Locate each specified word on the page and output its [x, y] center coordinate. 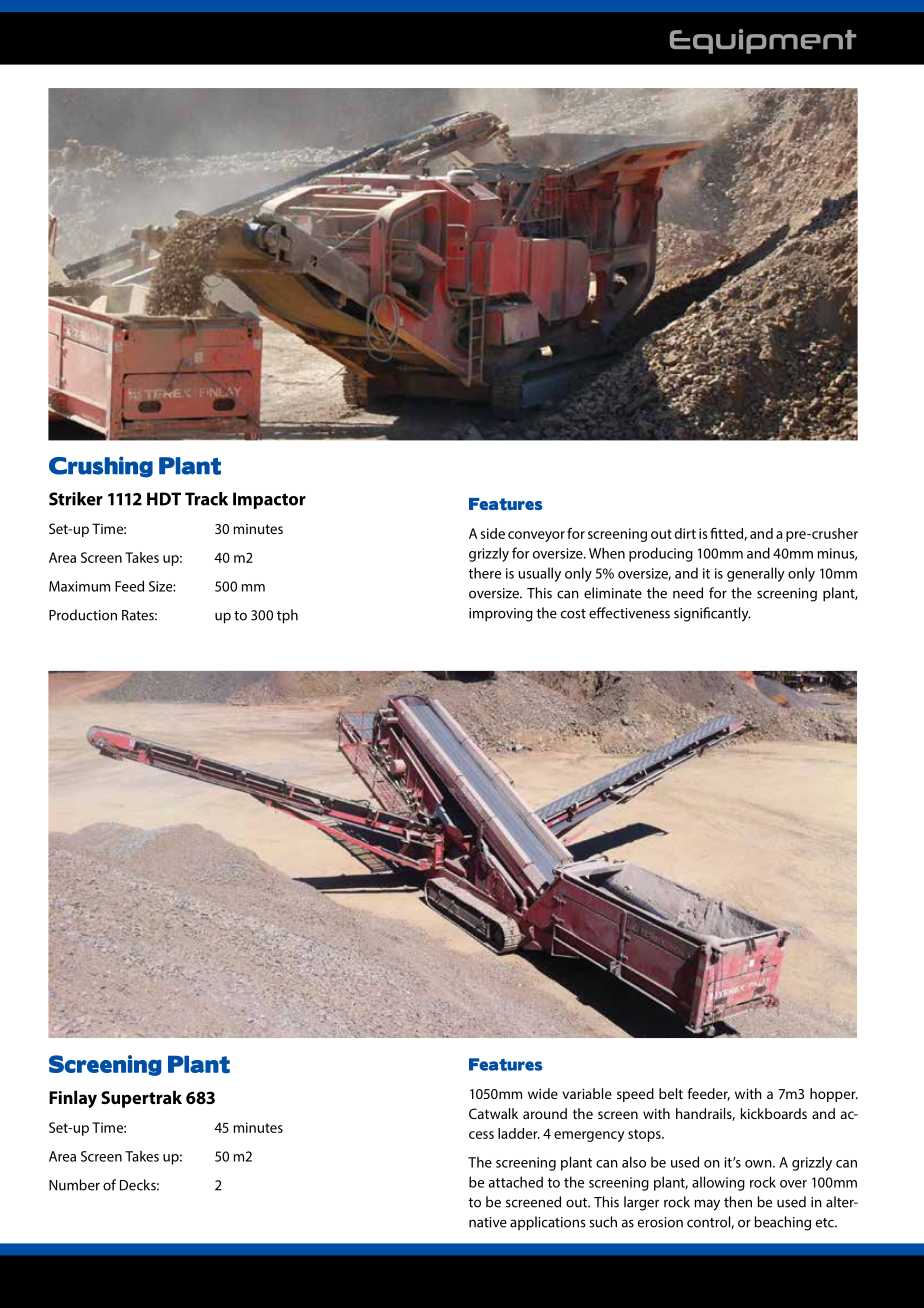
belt [671, 1093]
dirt [685, 533]
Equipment [763, 41]
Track [206, 499]
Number [74, 1185]
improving [501, 615]
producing [661, 554]
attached [516, 1182]
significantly [712, 614]
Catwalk [493, 1113]
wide [543, 1093]
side [493, 533]
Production [83, 615]
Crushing [101, 467]
